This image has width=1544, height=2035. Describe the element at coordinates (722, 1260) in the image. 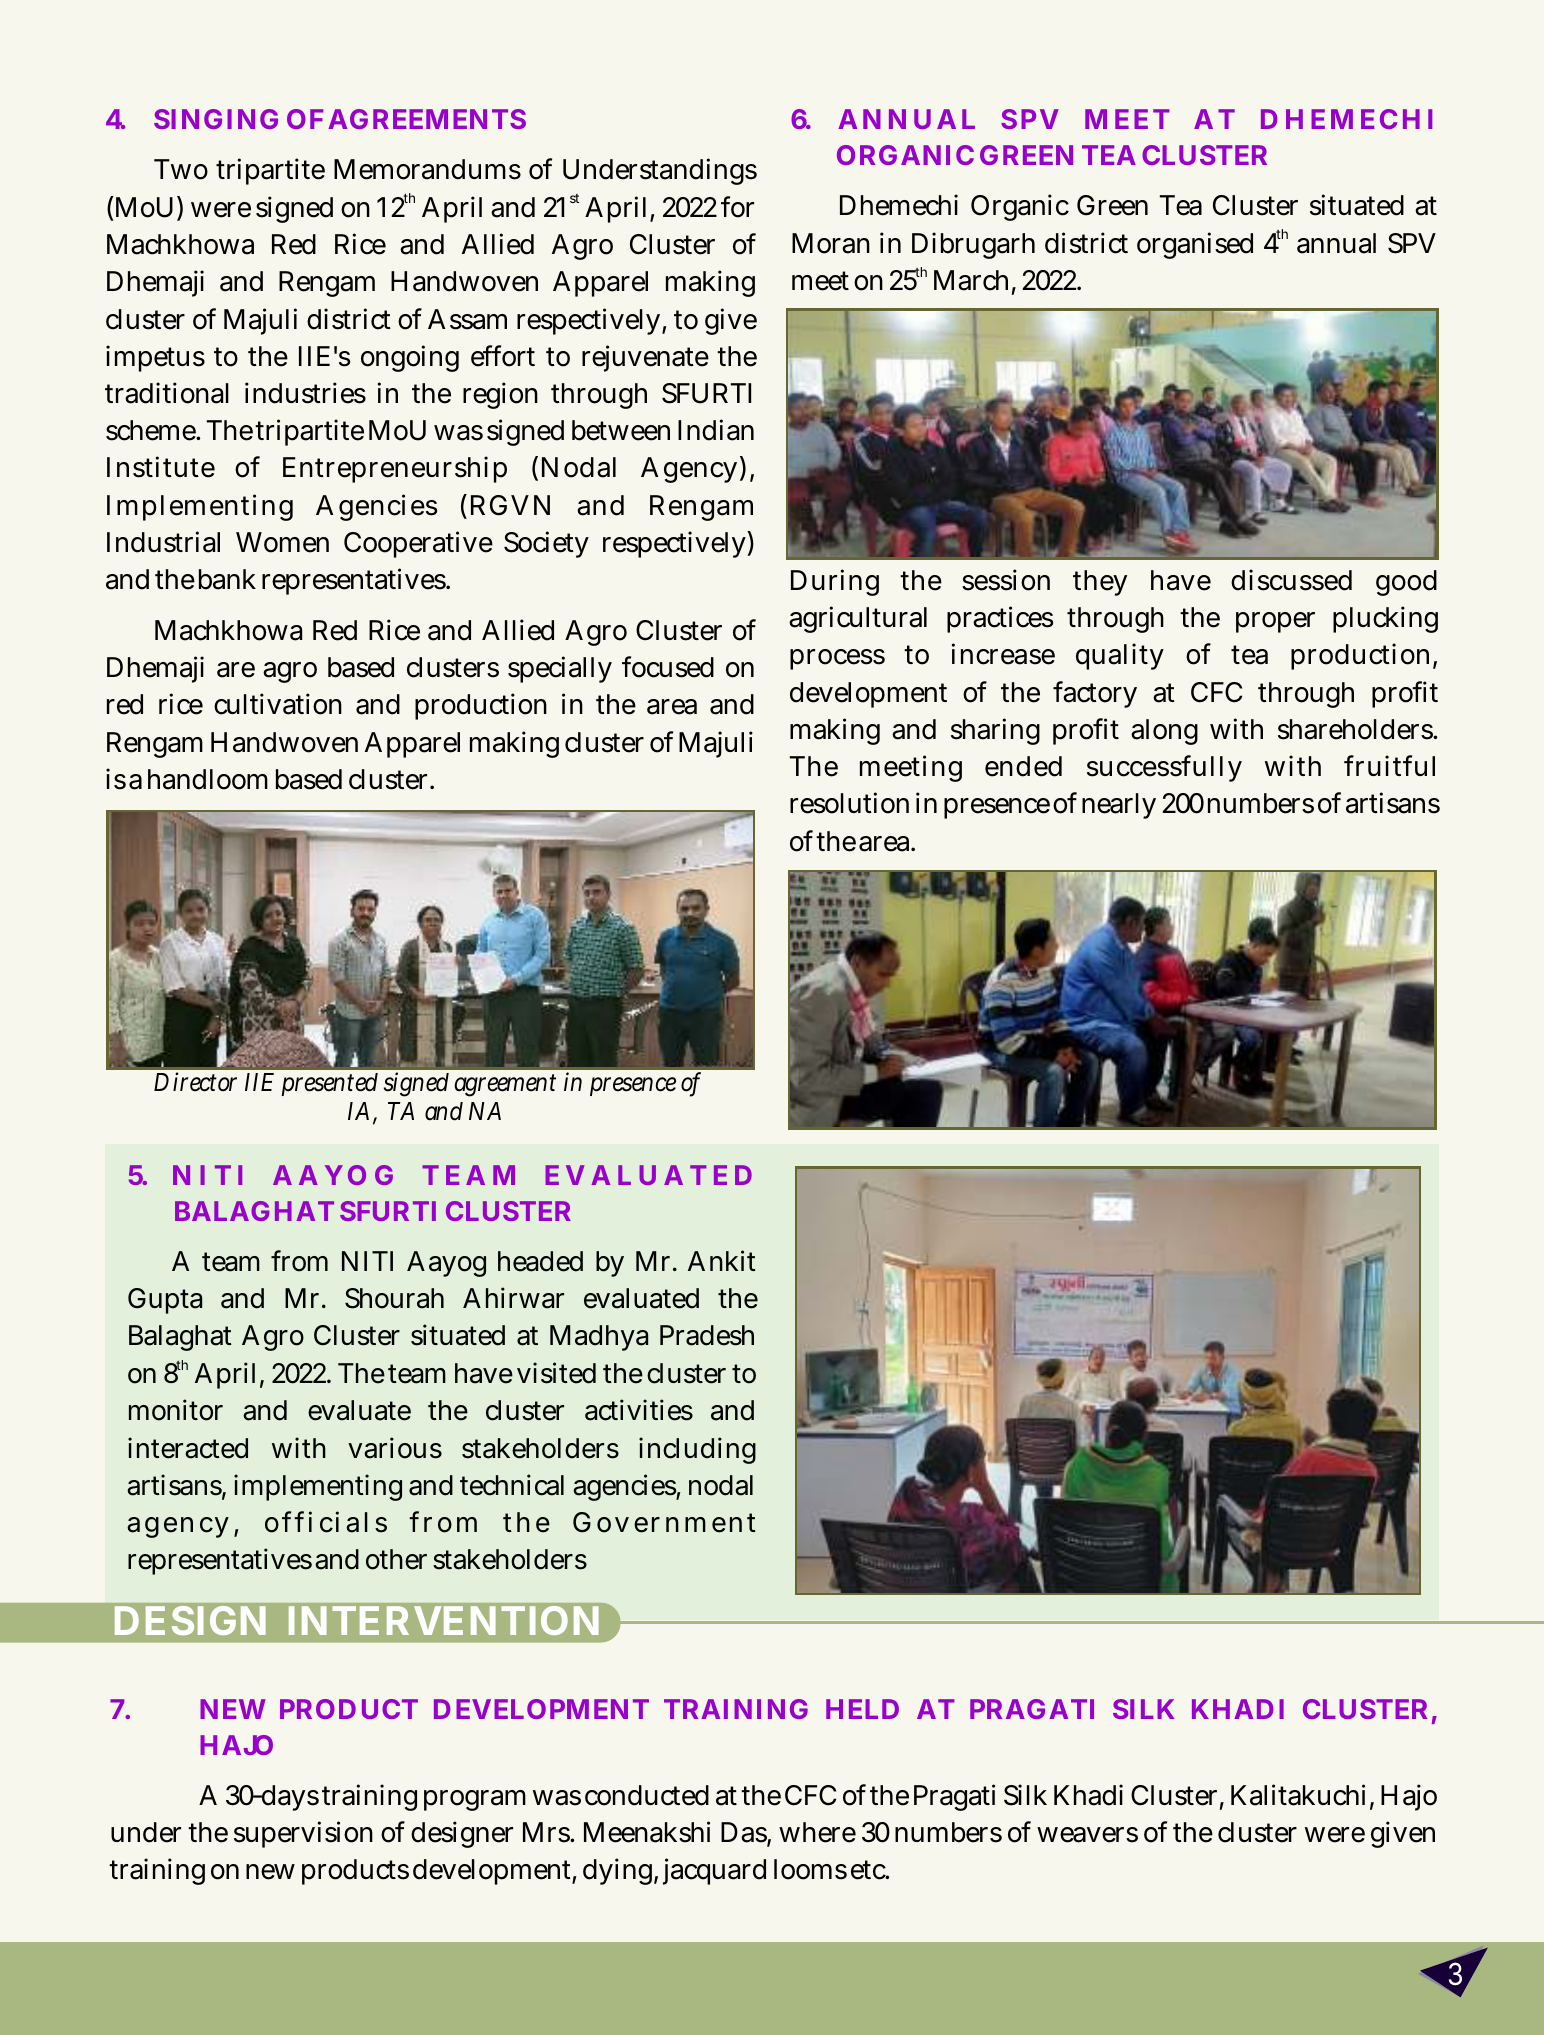

I see `Ankit` at that location.
